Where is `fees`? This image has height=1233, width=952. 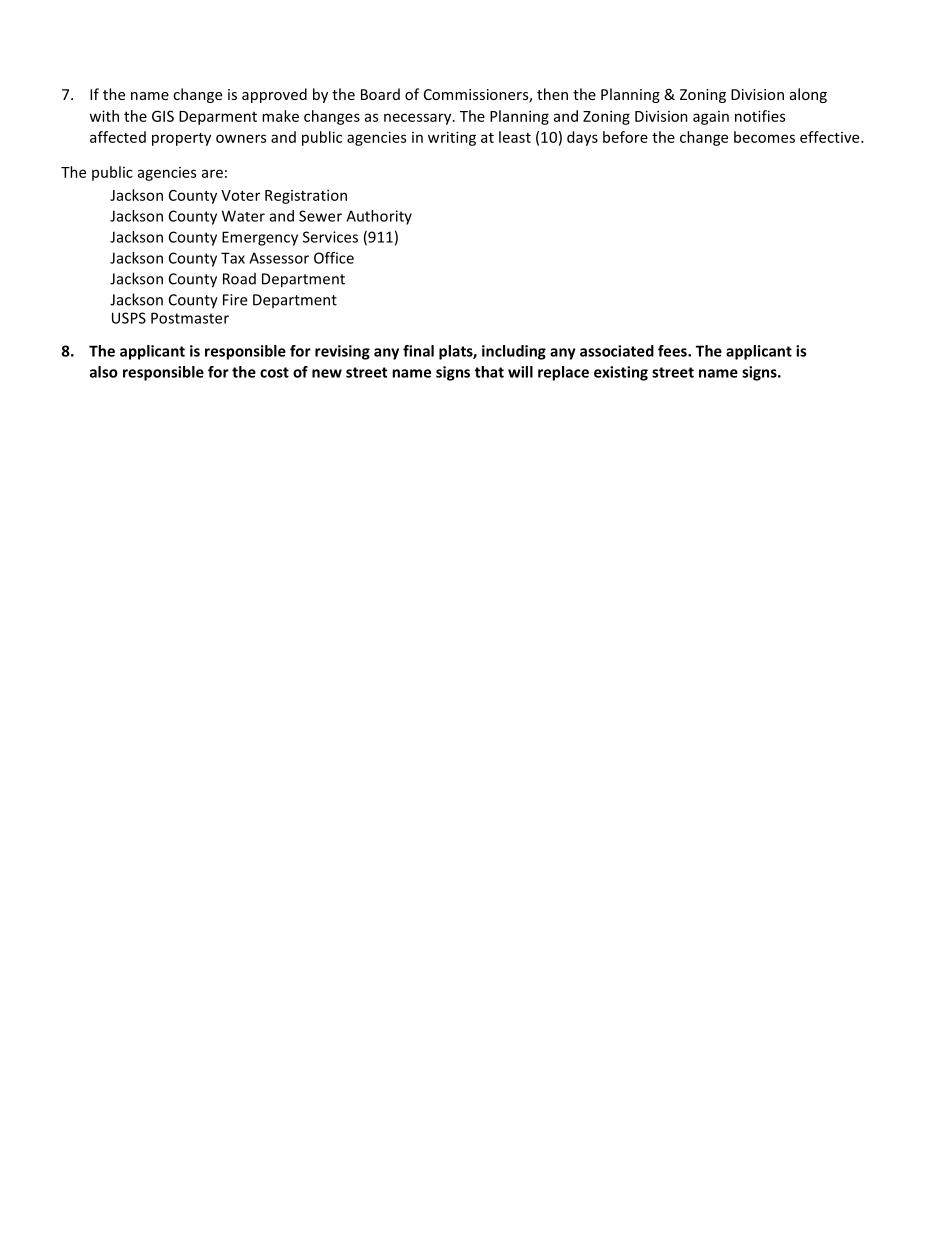
fees is located at coordinates (673, 351).
